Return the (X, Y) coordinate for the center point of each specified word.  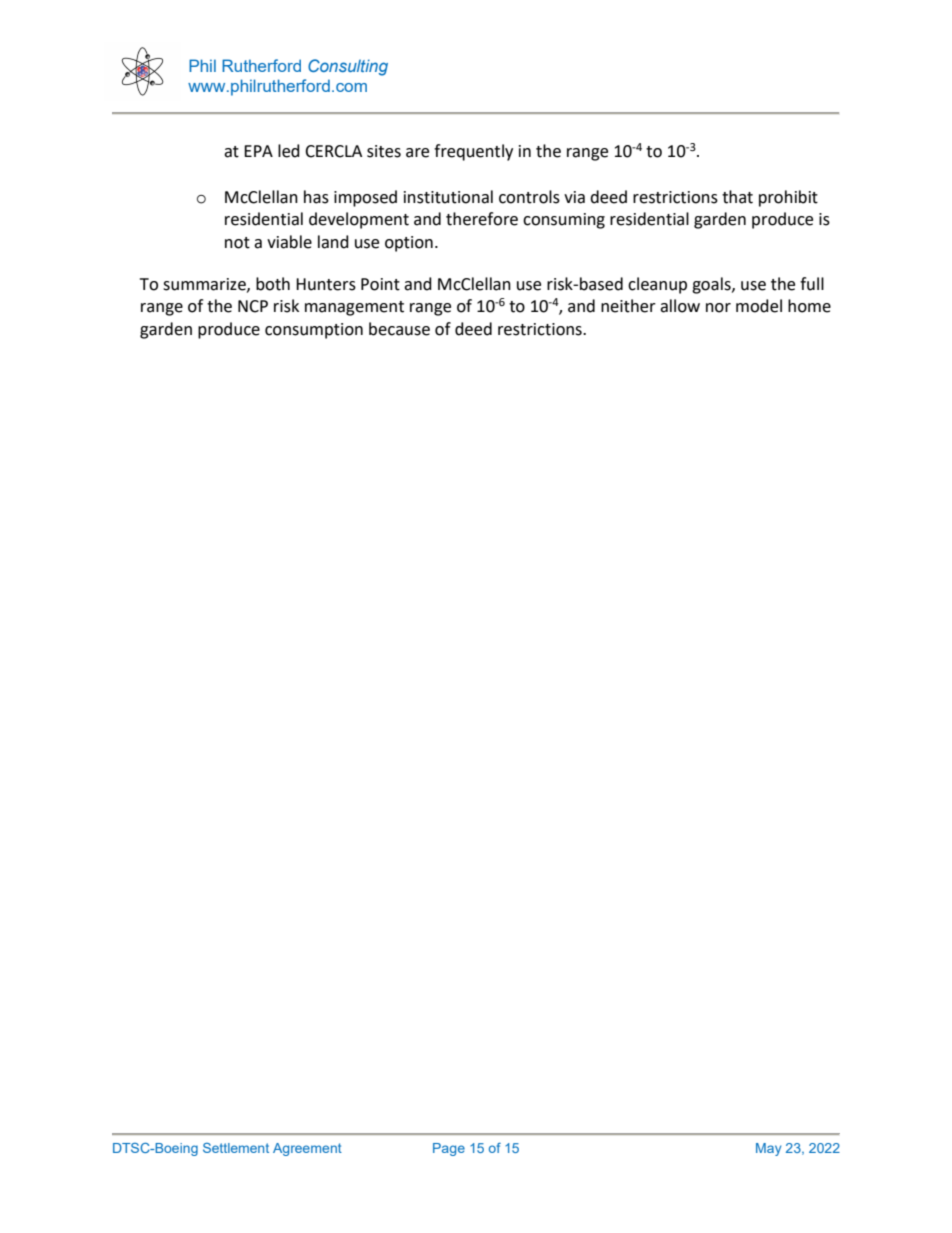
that (737, 197)
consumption (314, 331)
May (768, 1149)
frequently (473, 152)
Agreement (307, 1149)
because (399, 329)
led (289, 151)
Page (449, 1149)
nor (718, 308)
